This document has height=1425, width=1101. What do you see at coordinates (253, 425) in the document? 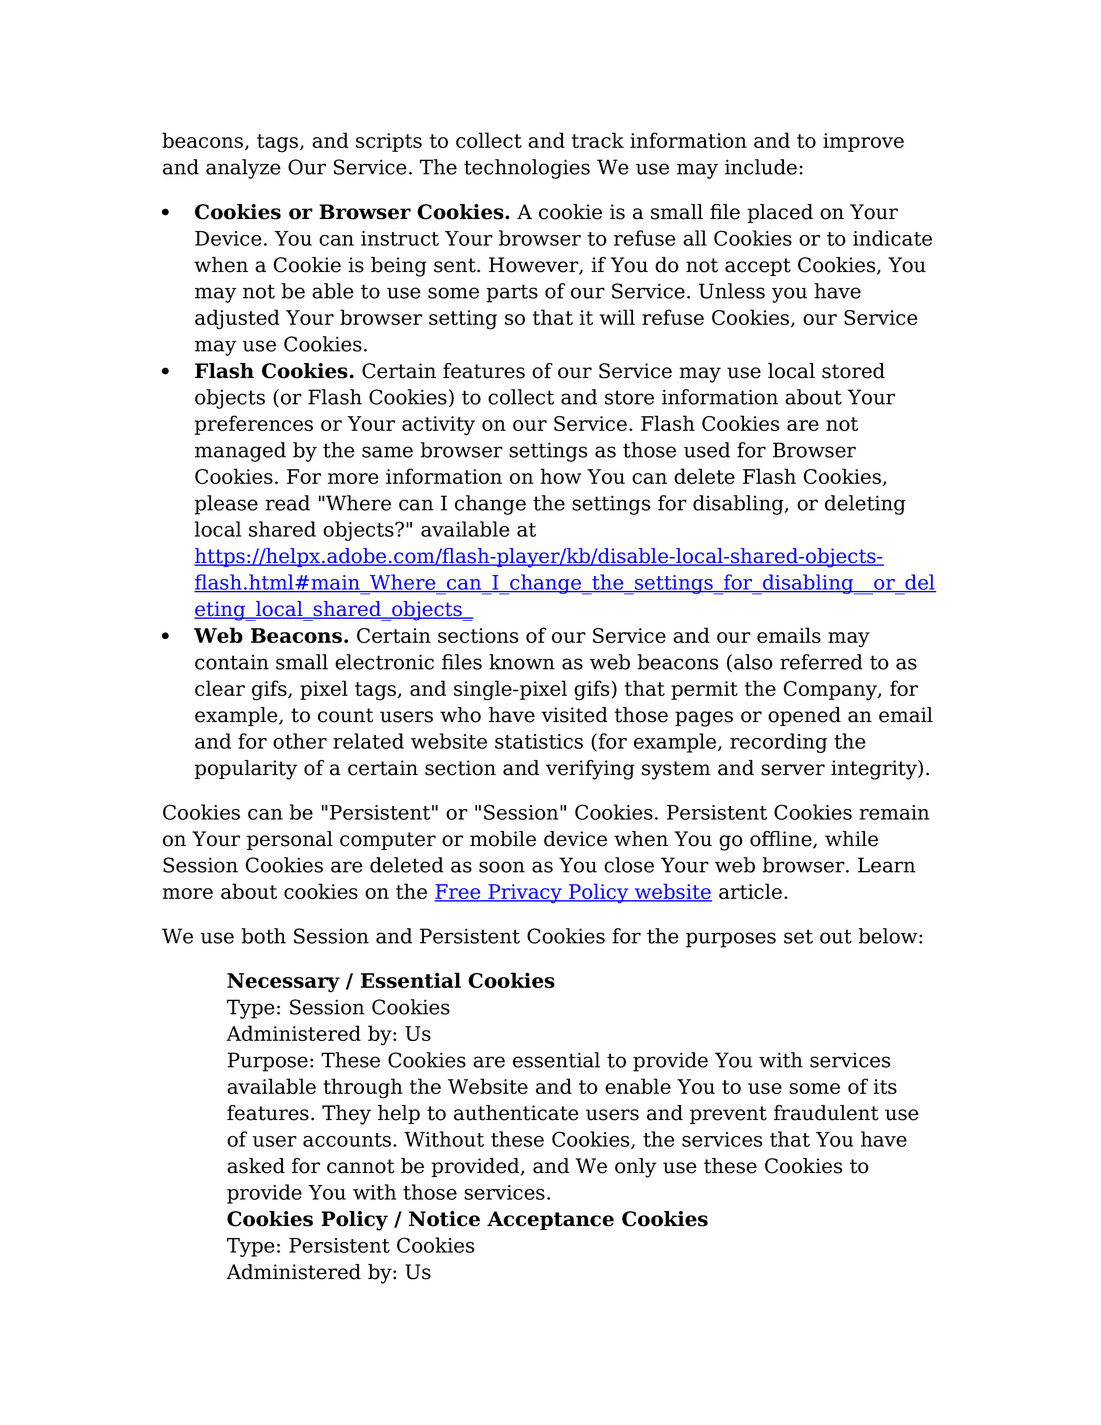
I see `preferences` at bounding box center [253, 425].
